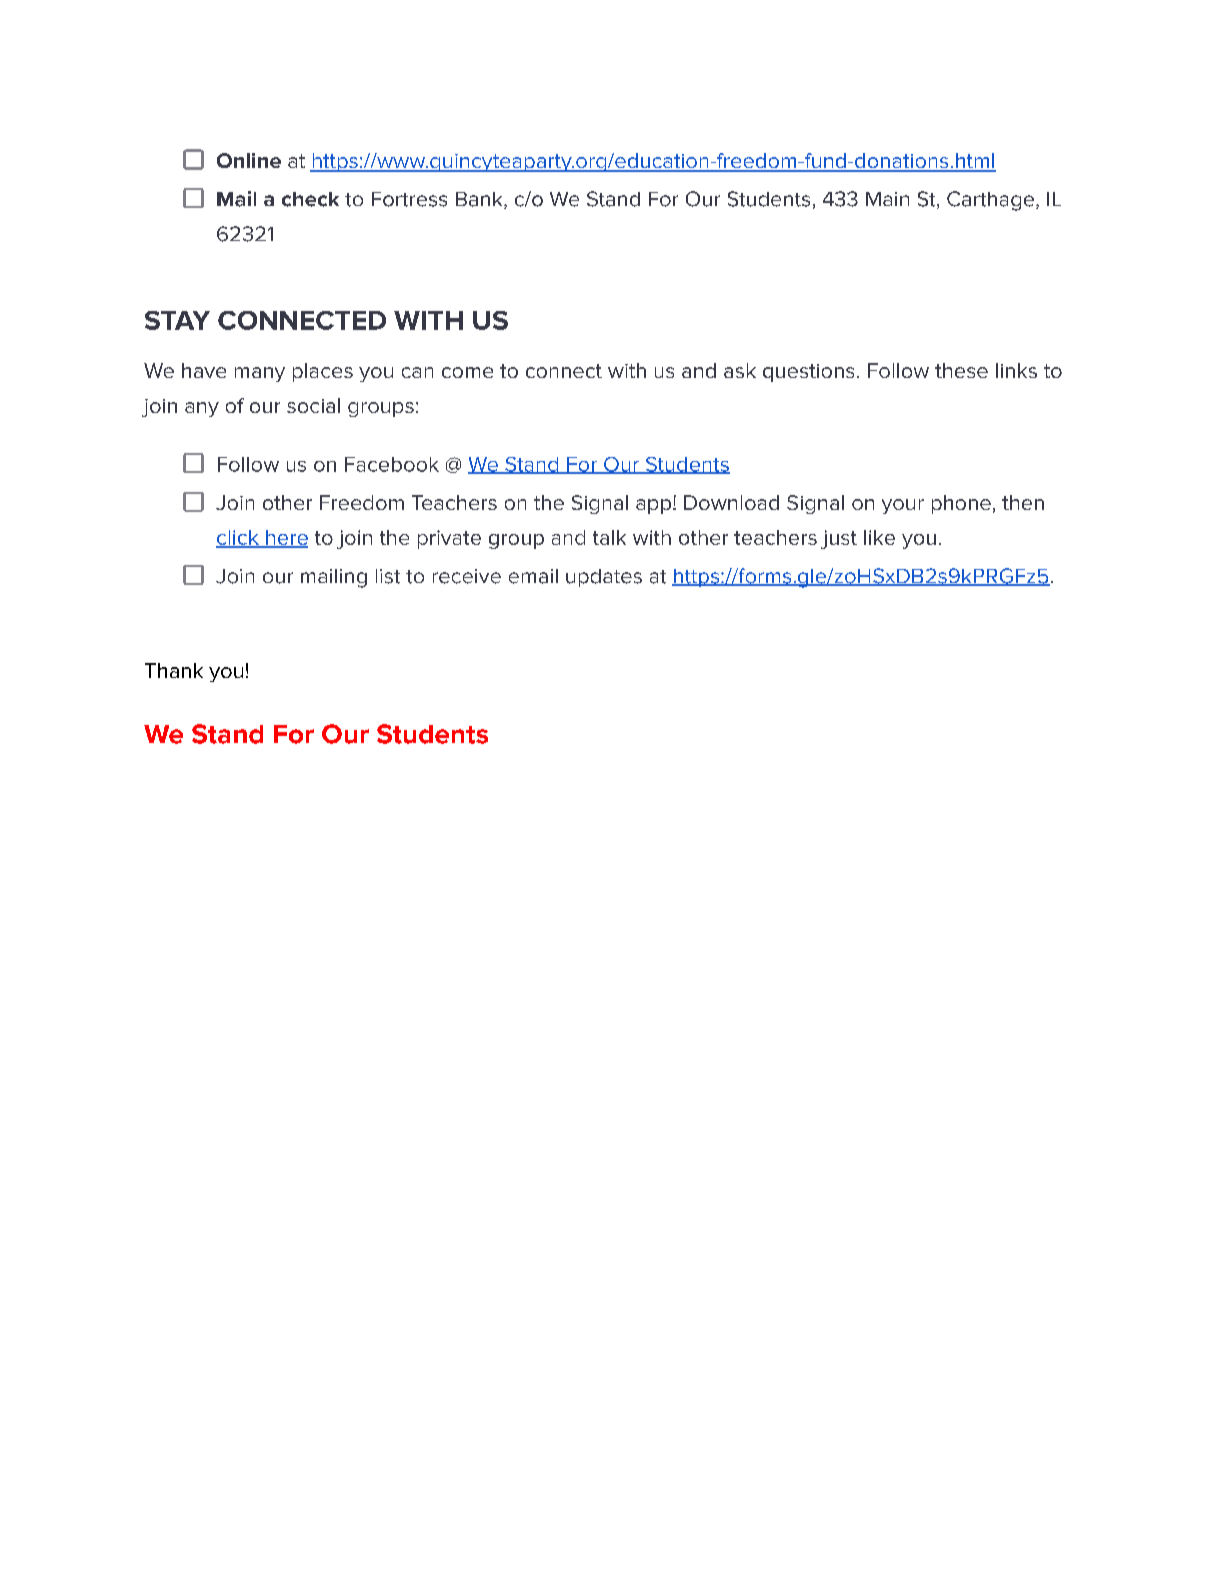  What do you see at coordinates (604, 578) in the image?
I see `updates` at bounding box center [604, 578].
